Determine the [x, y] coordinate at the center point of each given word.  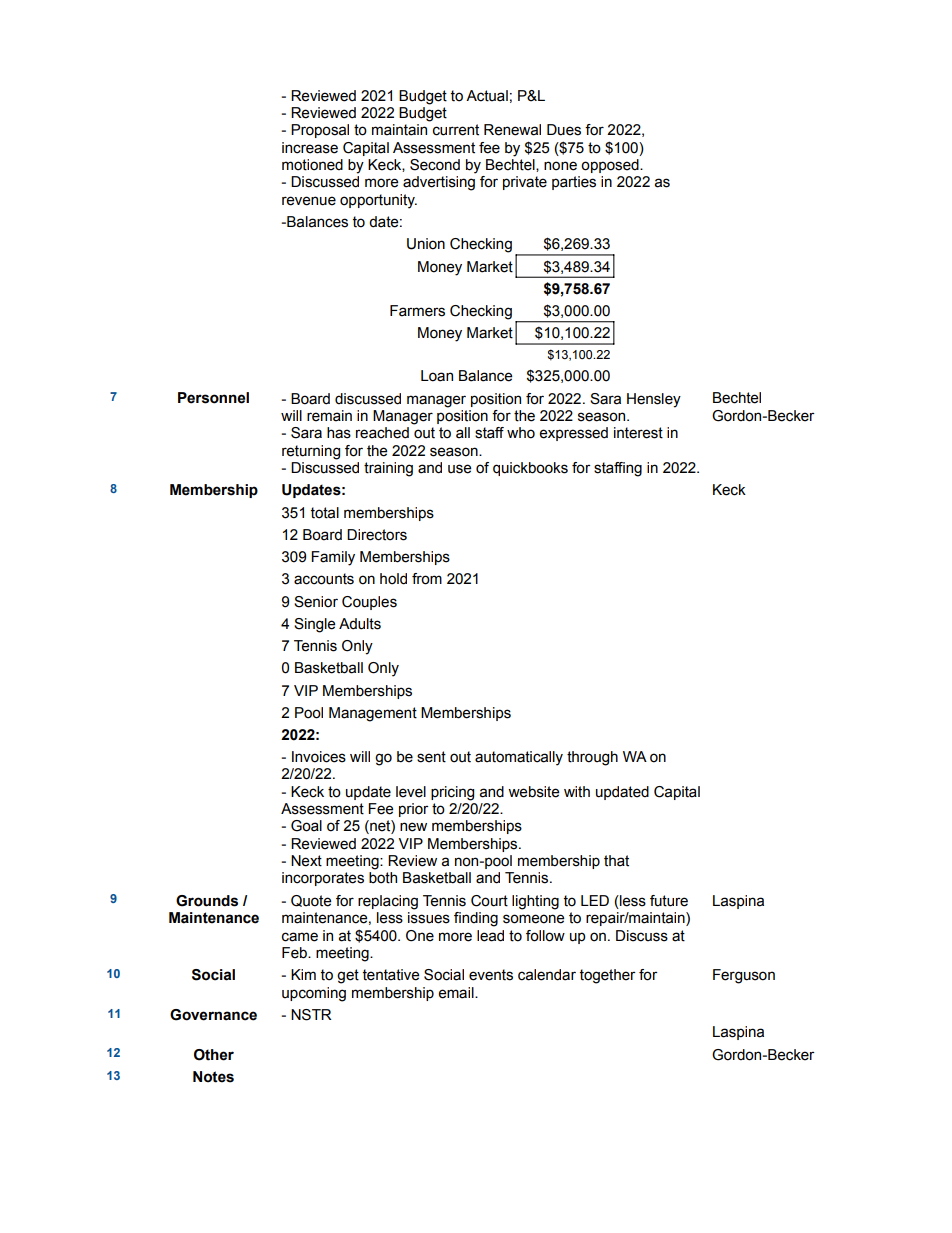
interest [638, 433]
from [427, 579]
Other [214, 1055]
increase [310, 148]
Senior [316, 602]
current [456, 130]
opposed [611, 166]
